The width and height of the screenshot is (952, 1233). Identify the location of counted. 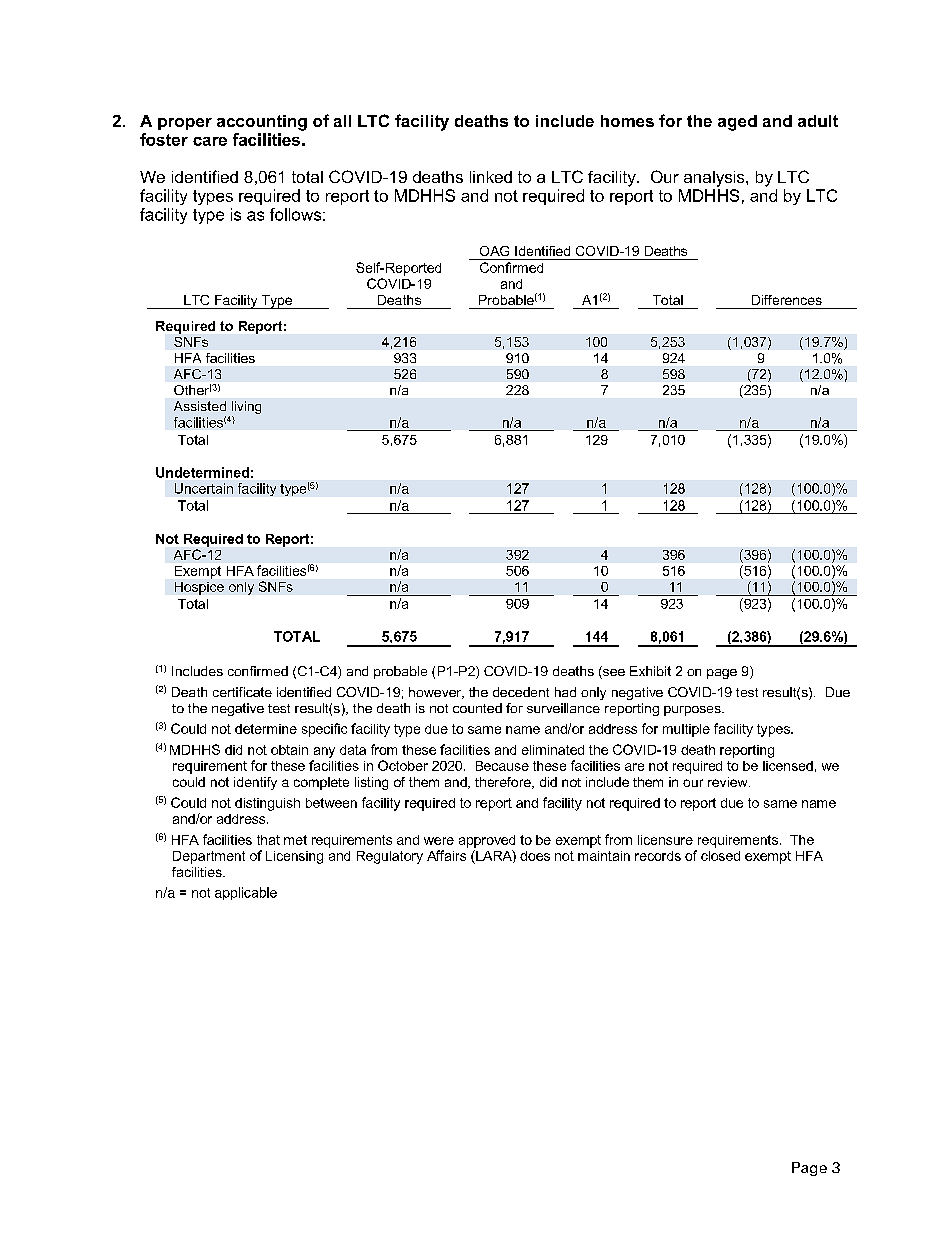
(477, 708).
